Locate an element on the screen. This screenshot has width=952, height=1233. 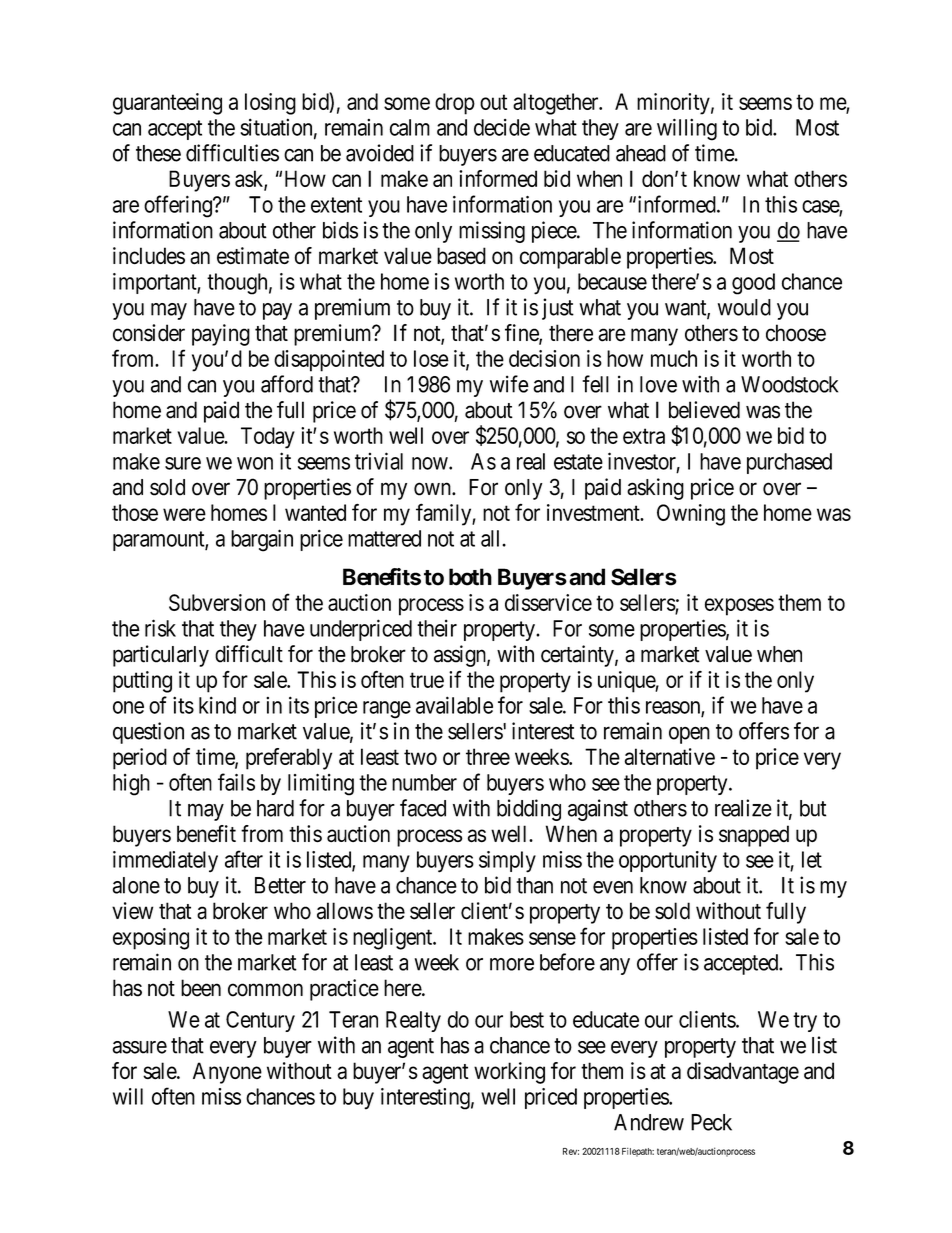
these is located at coordinates (158, 153).
